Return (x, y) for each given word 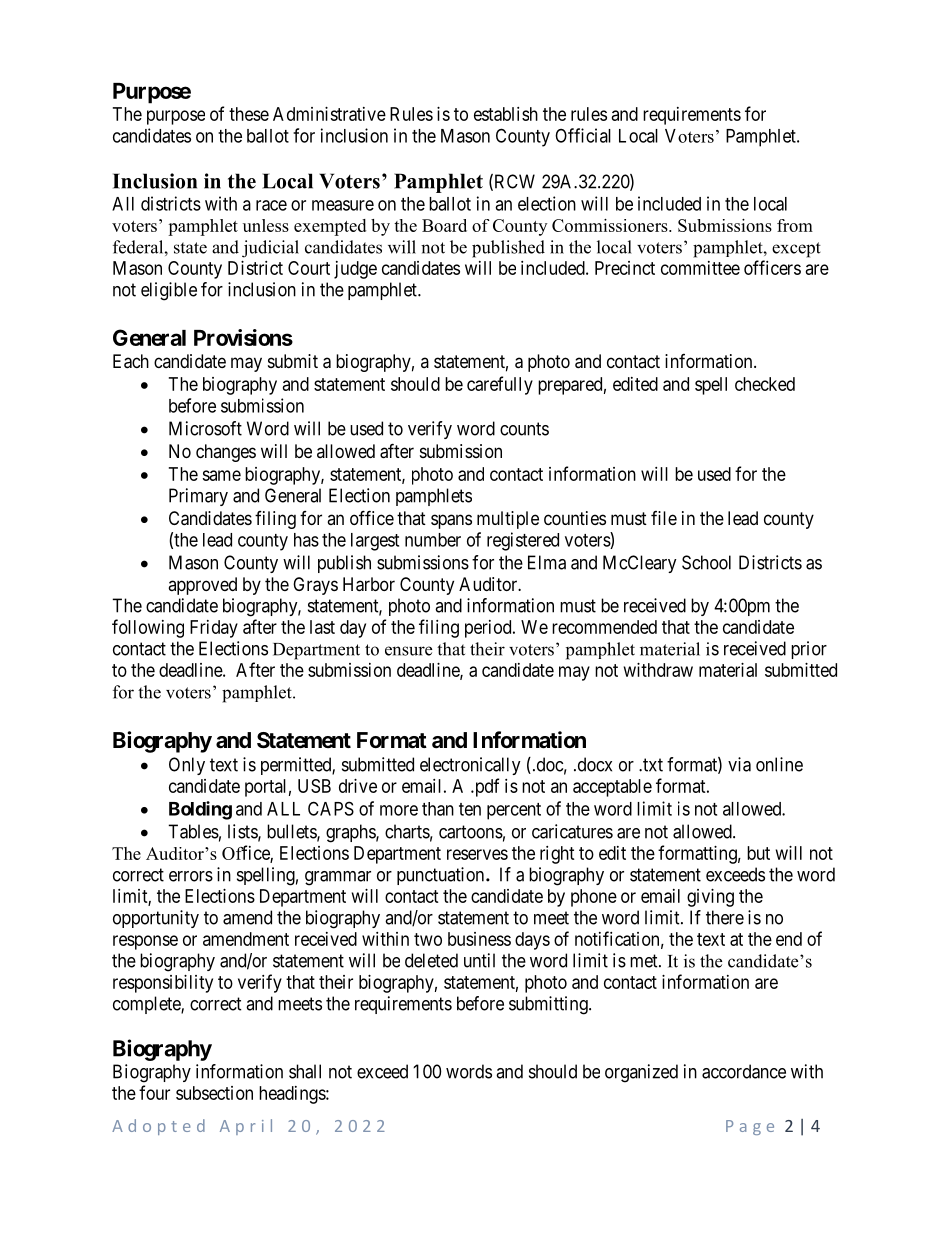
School (706, 562)
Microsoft (205, 428)
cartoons (471, 832)
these (249, 114)
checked (765, 384)
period (489, 629)
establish (506, 114)
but (758, 853)
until (479, 960)
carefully (500, 385)
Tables (193, 831)
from (795, 225)
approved (202, 586)
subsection (214, 1093)
